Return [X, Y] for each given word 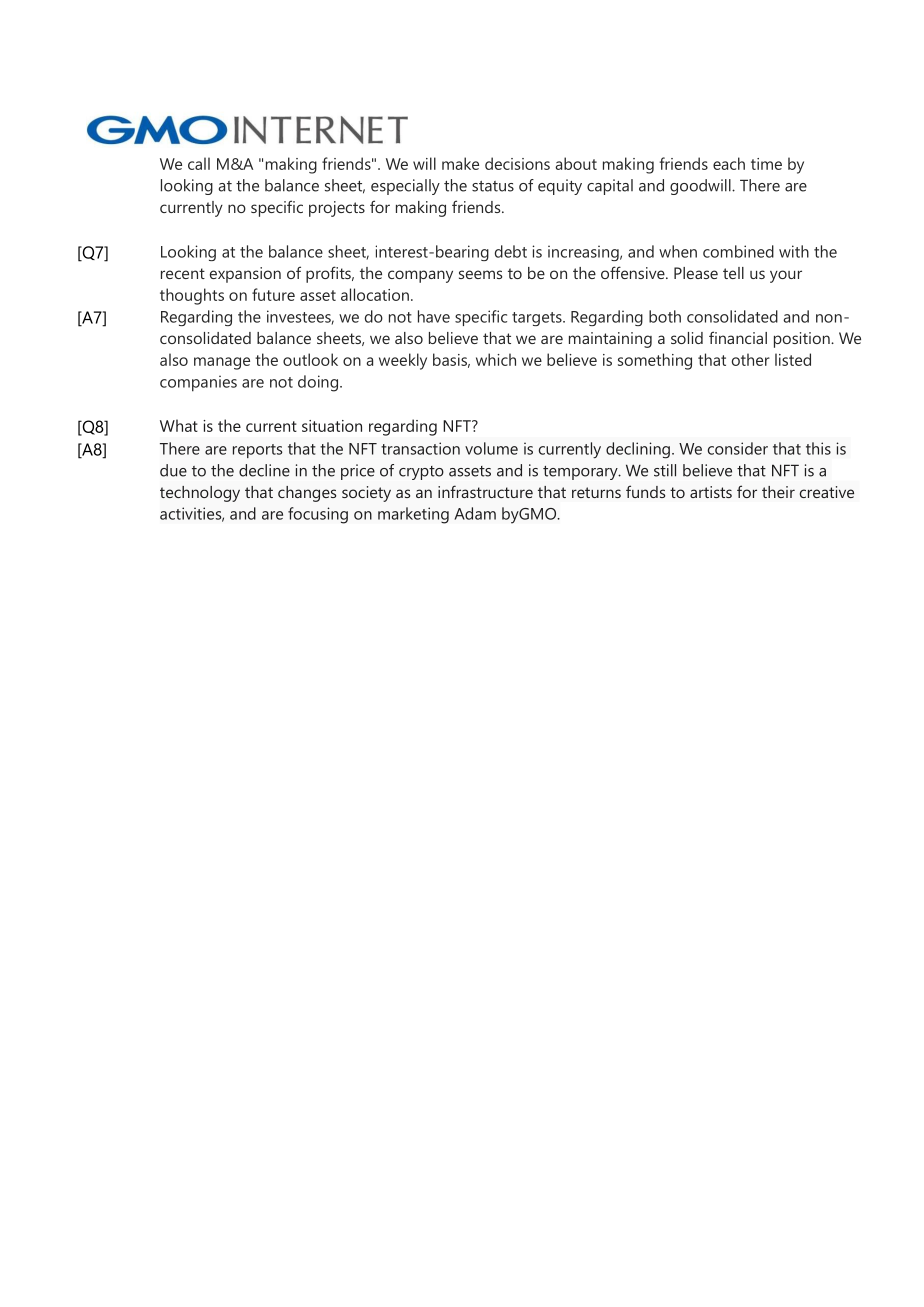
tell [733, 273]
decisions [517, 163]
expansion [245, 275]
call [199, 163]
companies [198, 383]
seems [480, 274]
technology [200, 494]
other [751, 359]
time [766, 164]
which [496, 359]
